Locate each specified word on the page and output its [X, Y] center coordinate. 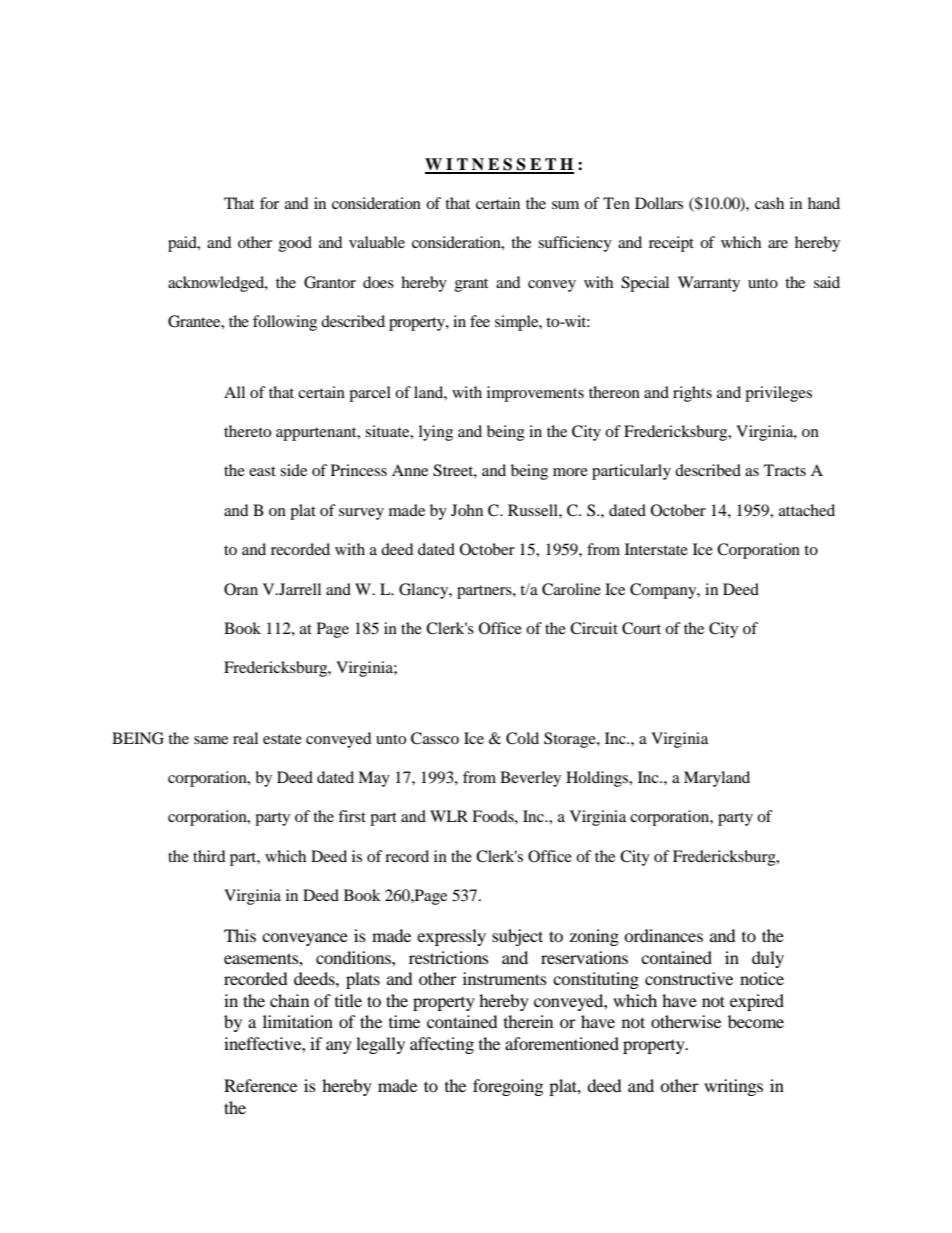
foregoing [508, 1087]
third [209, 856]
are [778, 244]
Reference [260, 1085]
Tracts [785, 470]
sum [565, 205]
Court [641, 628]
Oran [241, 589]
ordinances [663, 935]
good [295, 244]
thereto [247, 431]
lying [436, 433]
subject [517, 937]
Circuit [594, 628]
